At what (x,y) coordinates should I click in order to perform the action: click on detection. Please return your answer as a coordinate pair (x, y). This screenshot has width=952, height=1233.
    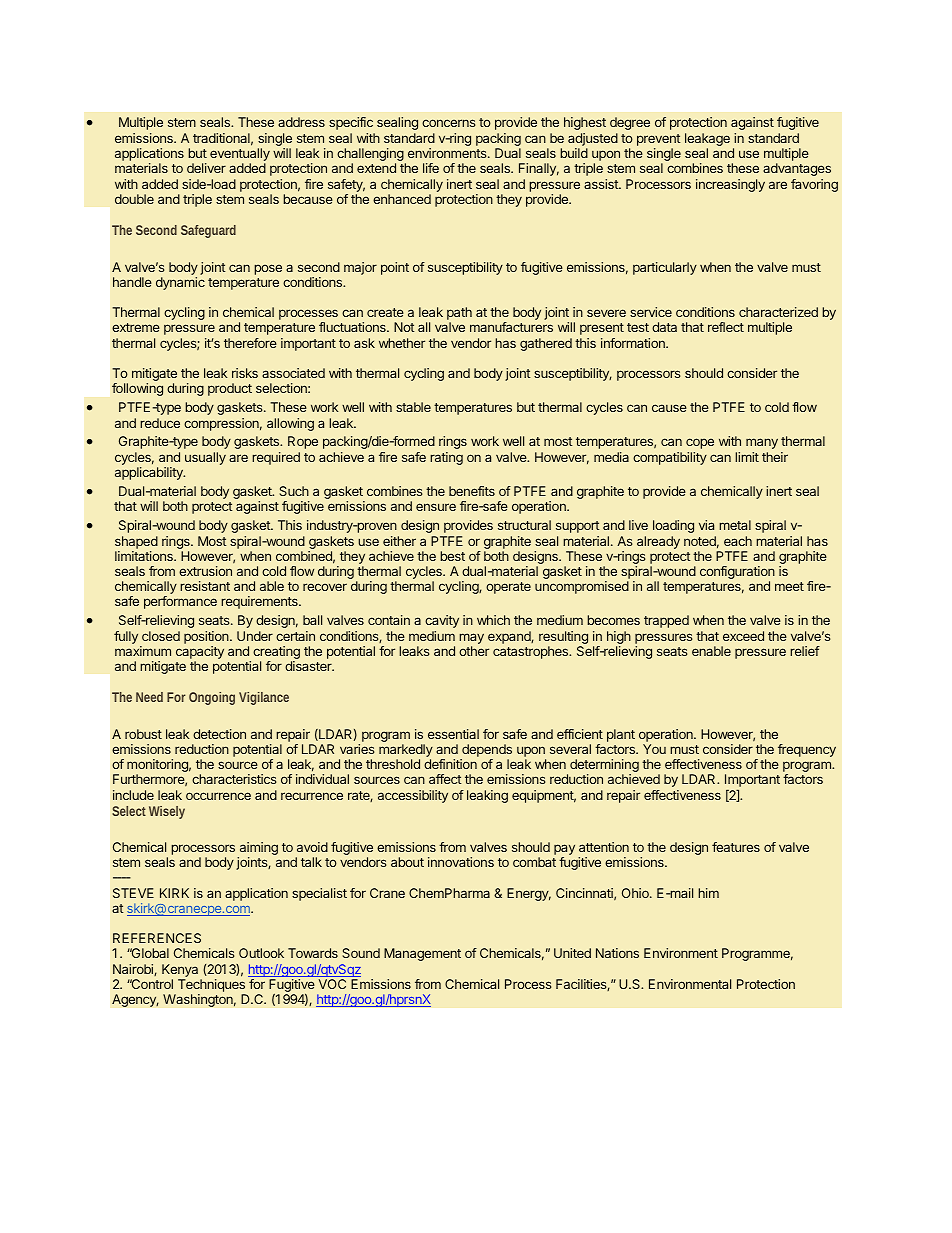
    Looking at the image, I should click on (219, 734).
